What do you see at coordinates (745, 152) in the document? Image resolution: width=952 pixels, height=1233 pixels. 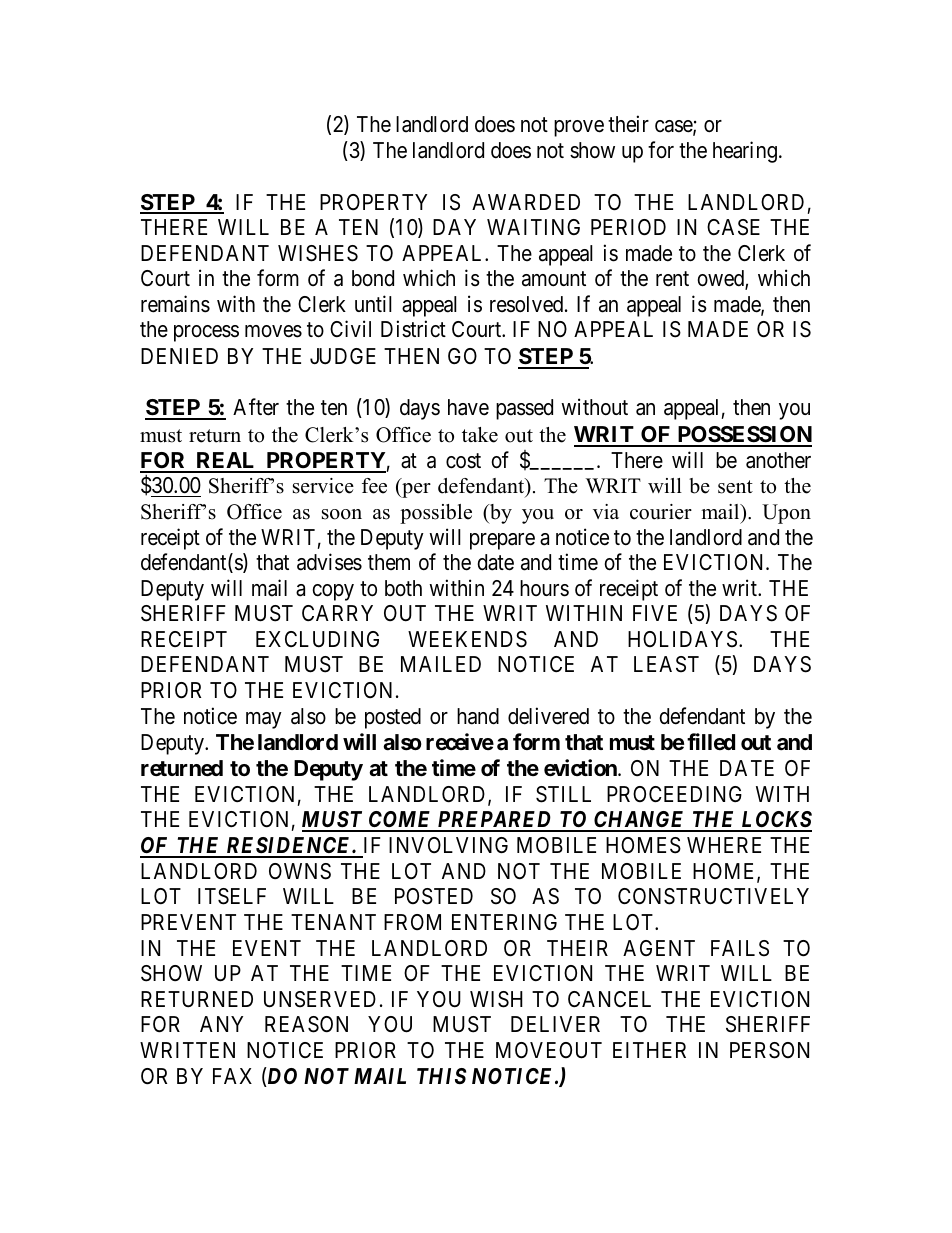 I see `hearing` at bounding box center [745, 152].
